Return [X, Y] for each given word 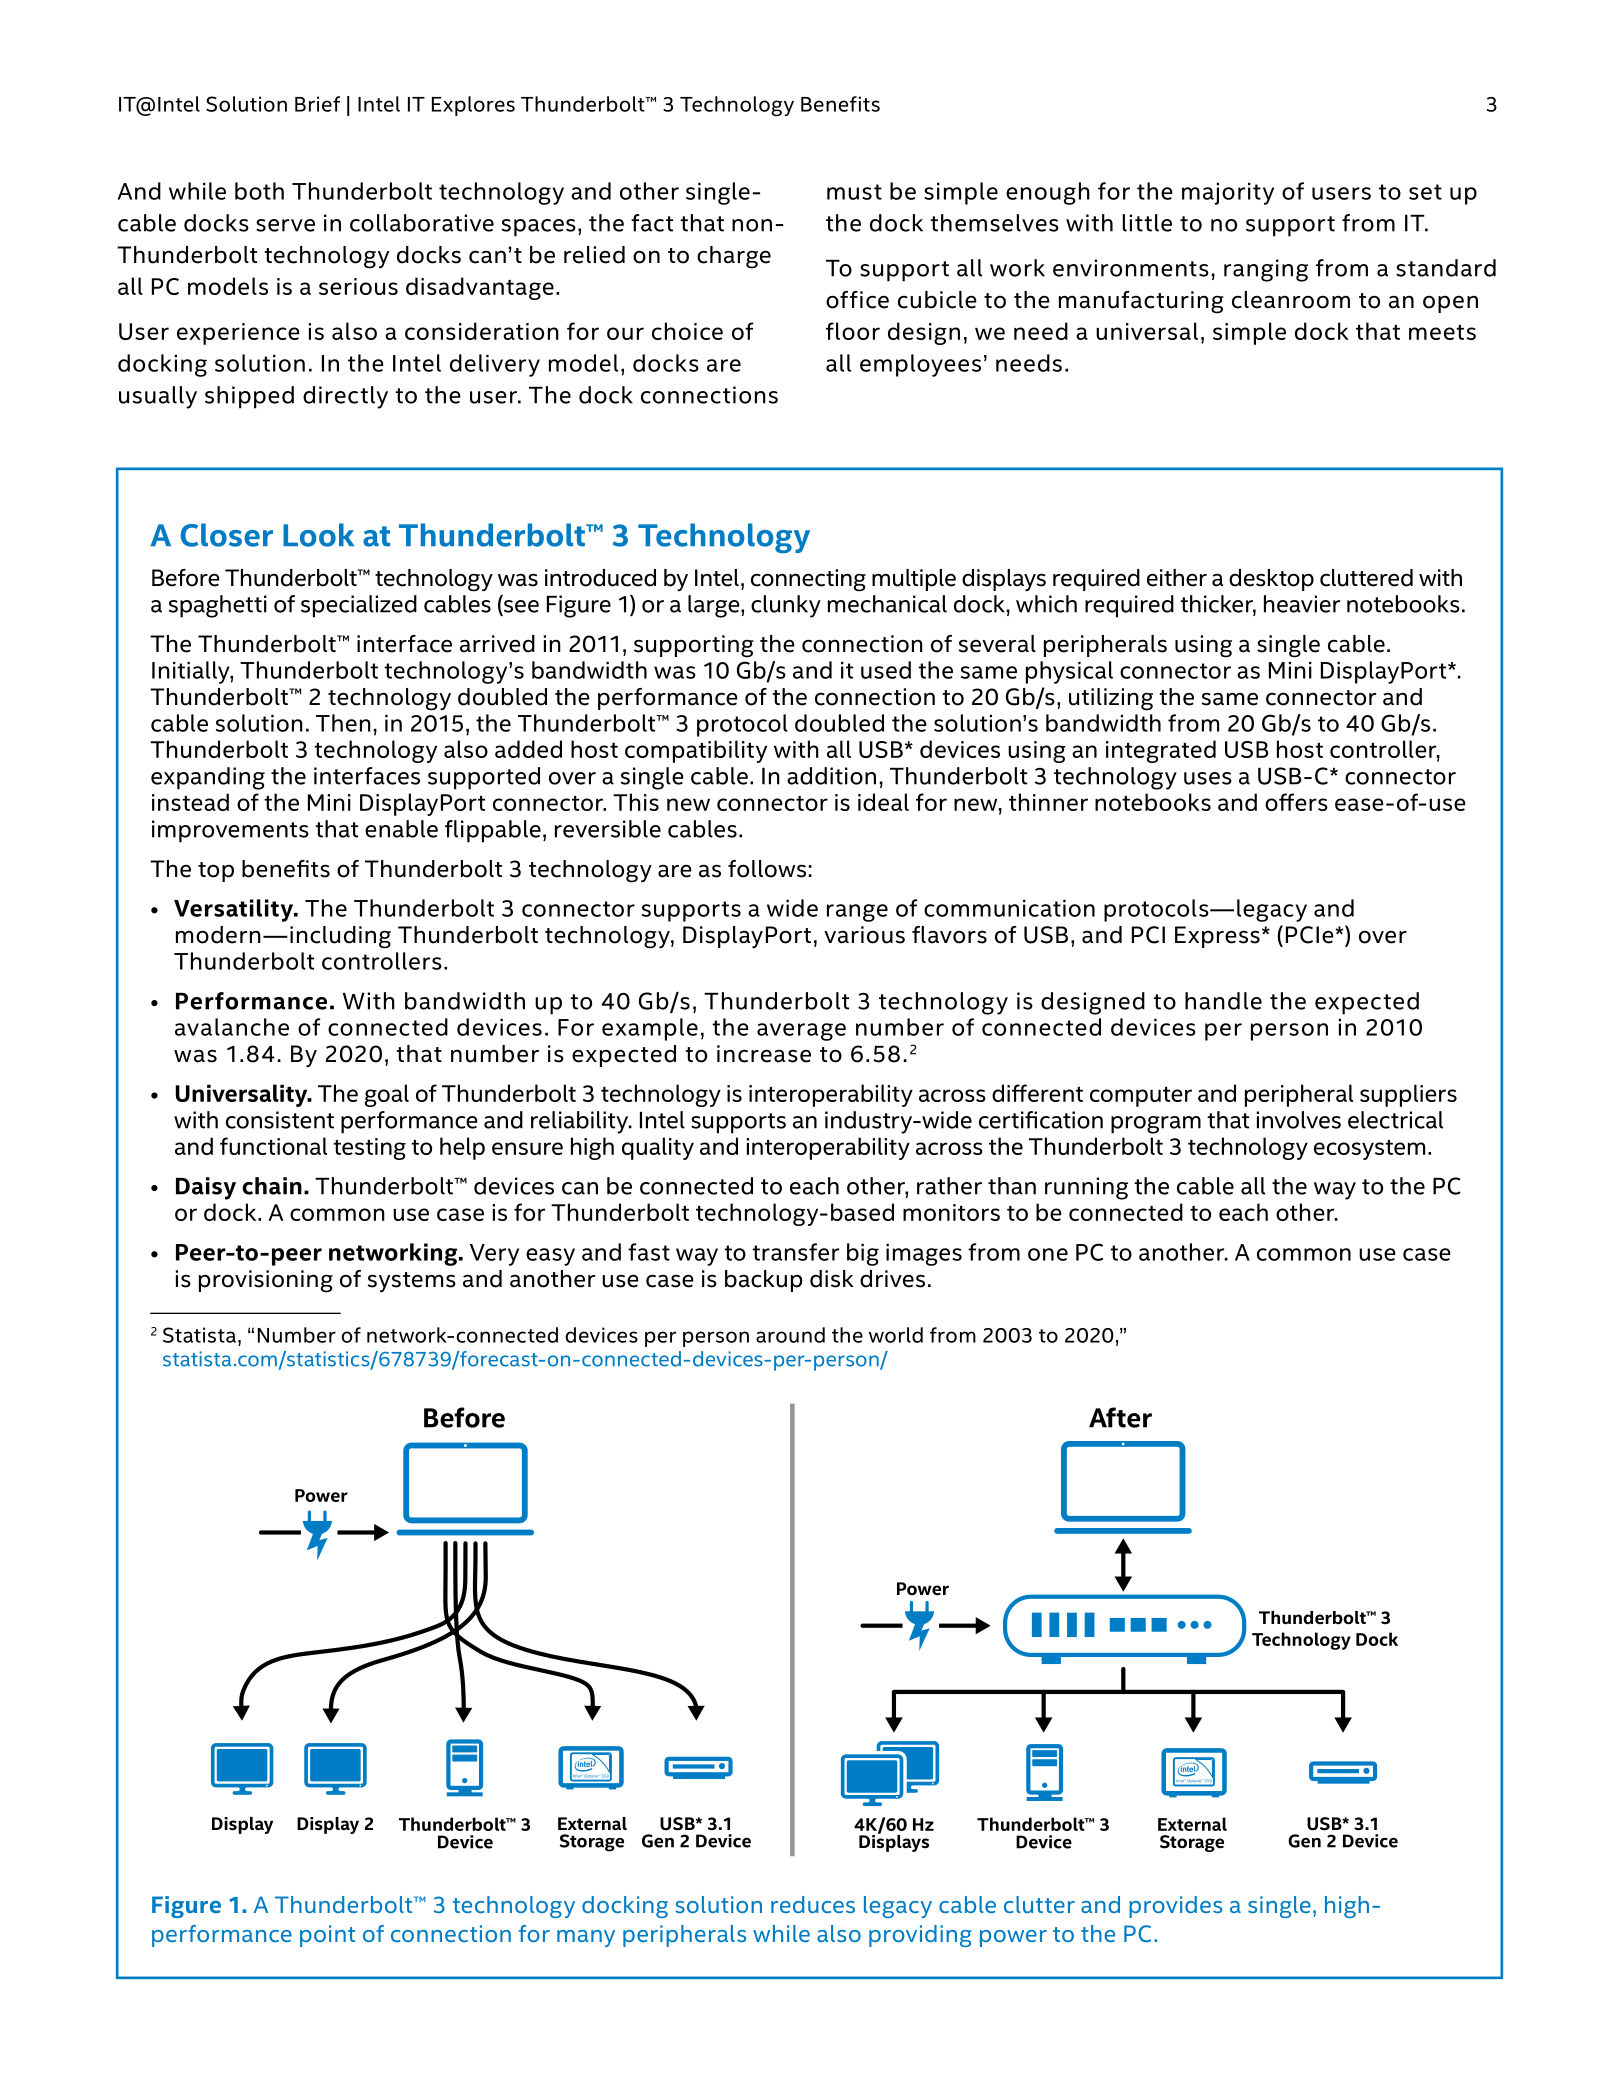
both [259, 191]
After [1120, 1417]
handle [1223, 1001]
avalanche [232, 1027]
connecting [808, 580]
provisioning [266, 1281]
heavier [1302, 604]
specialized [359, 606]
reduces [813, 1904]
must [854, 192]
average [801, 1032]
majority [1228, 194]
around [790, 1335]
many [586, 1938]
